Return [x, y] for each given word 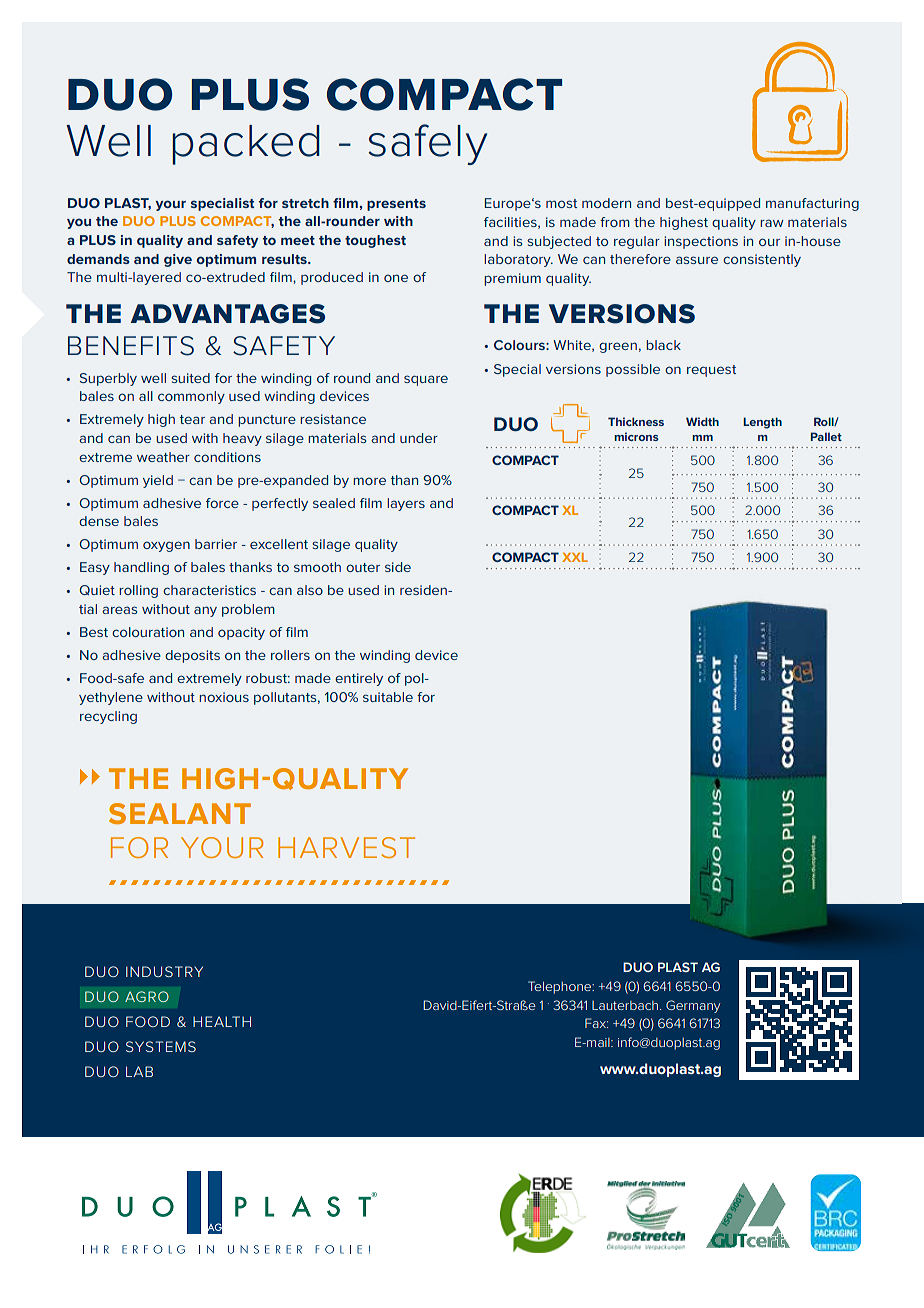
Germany [693, 1006]
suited [190, 378]
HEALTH [222, 1021]
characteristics [209, 590]
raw [772, 223]
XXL [575, 557]
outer [363, 567]
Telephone [561, 987]
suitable [388, 697]
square [426, 380]
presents [396, 205]
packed [246, 145]
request [711, 371]
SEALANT [180, 813]
